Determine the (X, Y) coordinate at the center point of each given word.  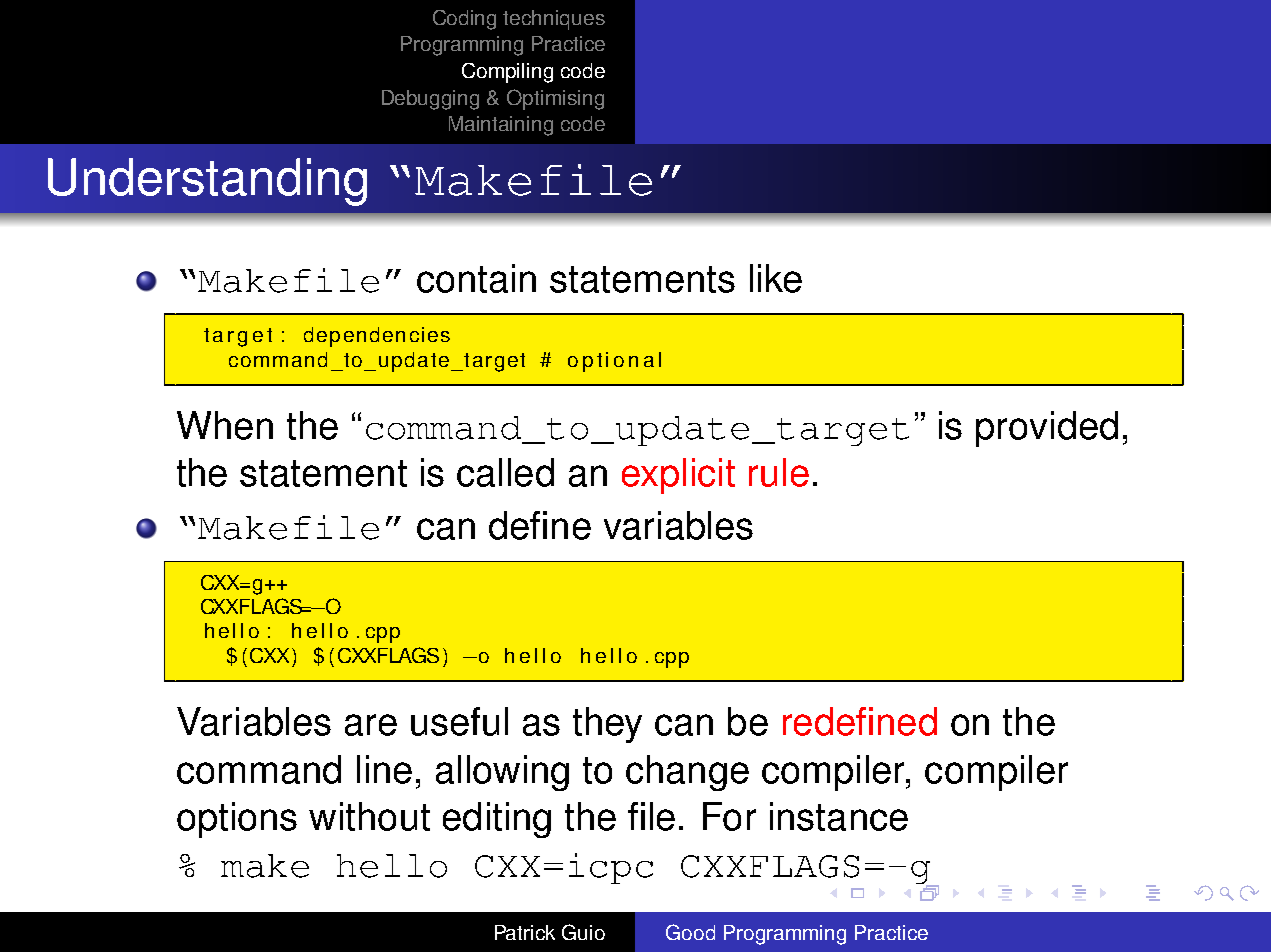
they (607, 725)
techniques (554, 20)
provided (1047, 429)
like (776, 278)
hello (392, 866)
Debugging (430, 100)
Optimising (555, 99)
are (371, 725)
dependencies (377, 337)
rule (779, 472)
